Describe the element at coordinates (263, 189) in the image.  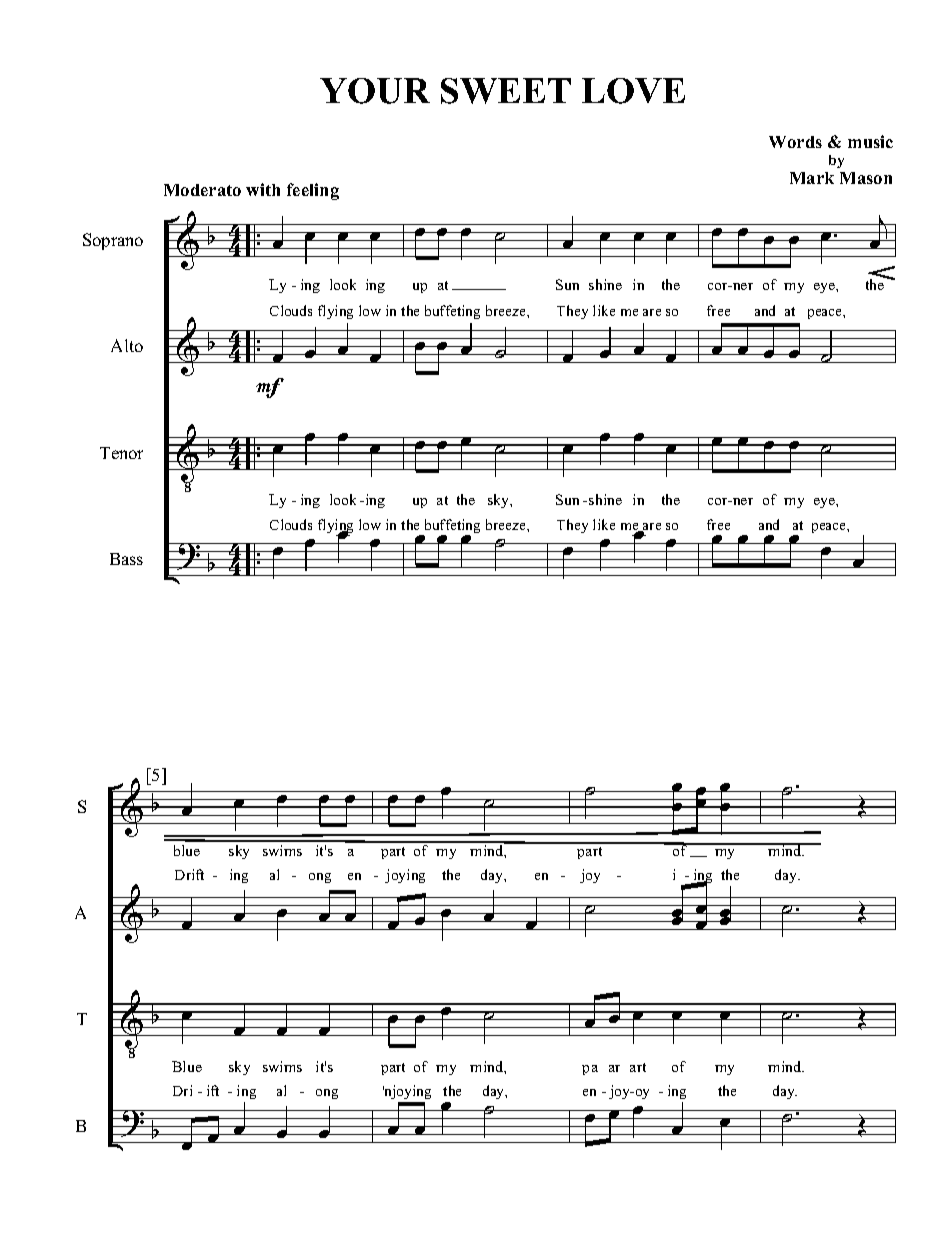
I see `with` at that location.
